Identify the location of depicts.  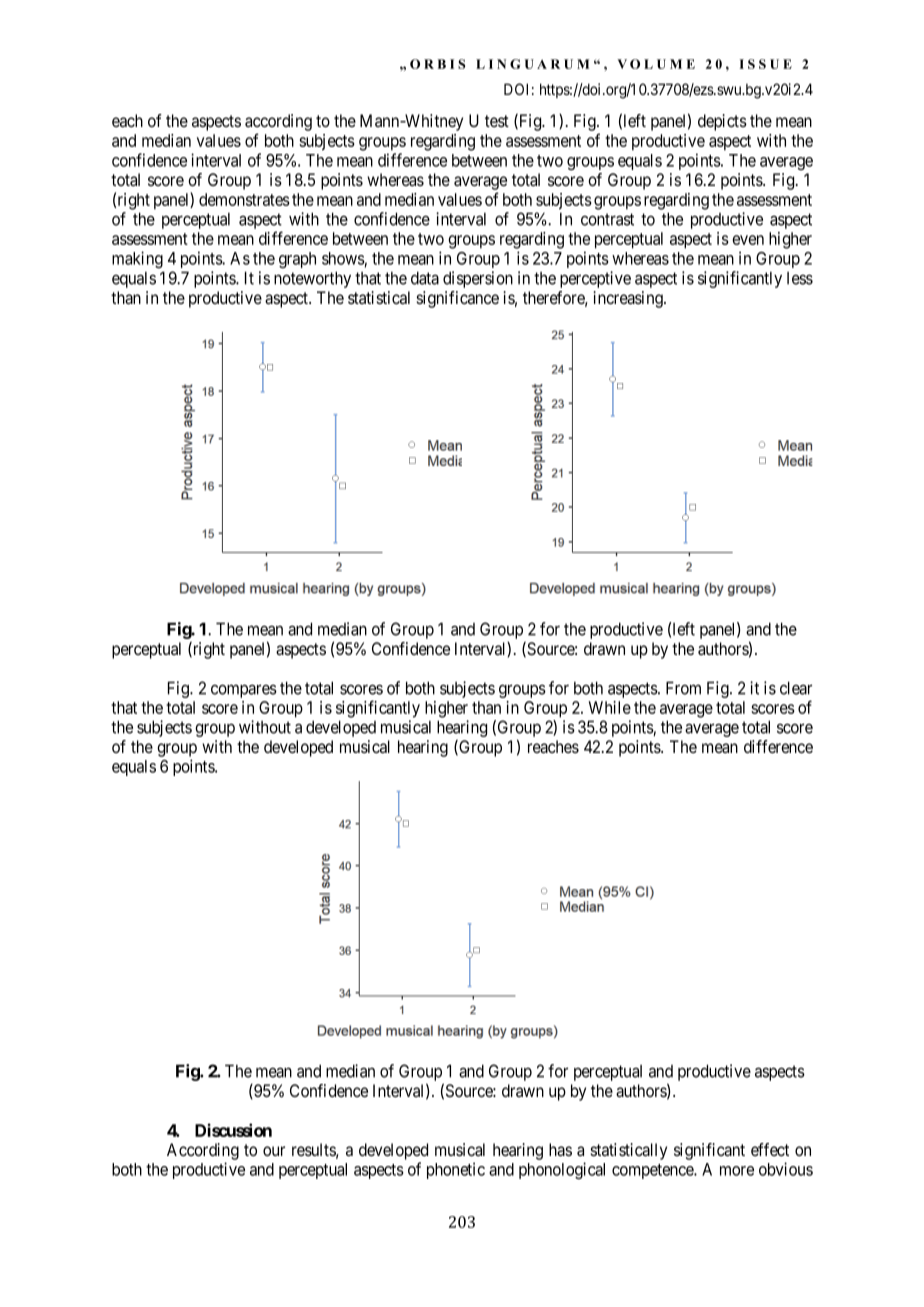
(722, 122).
